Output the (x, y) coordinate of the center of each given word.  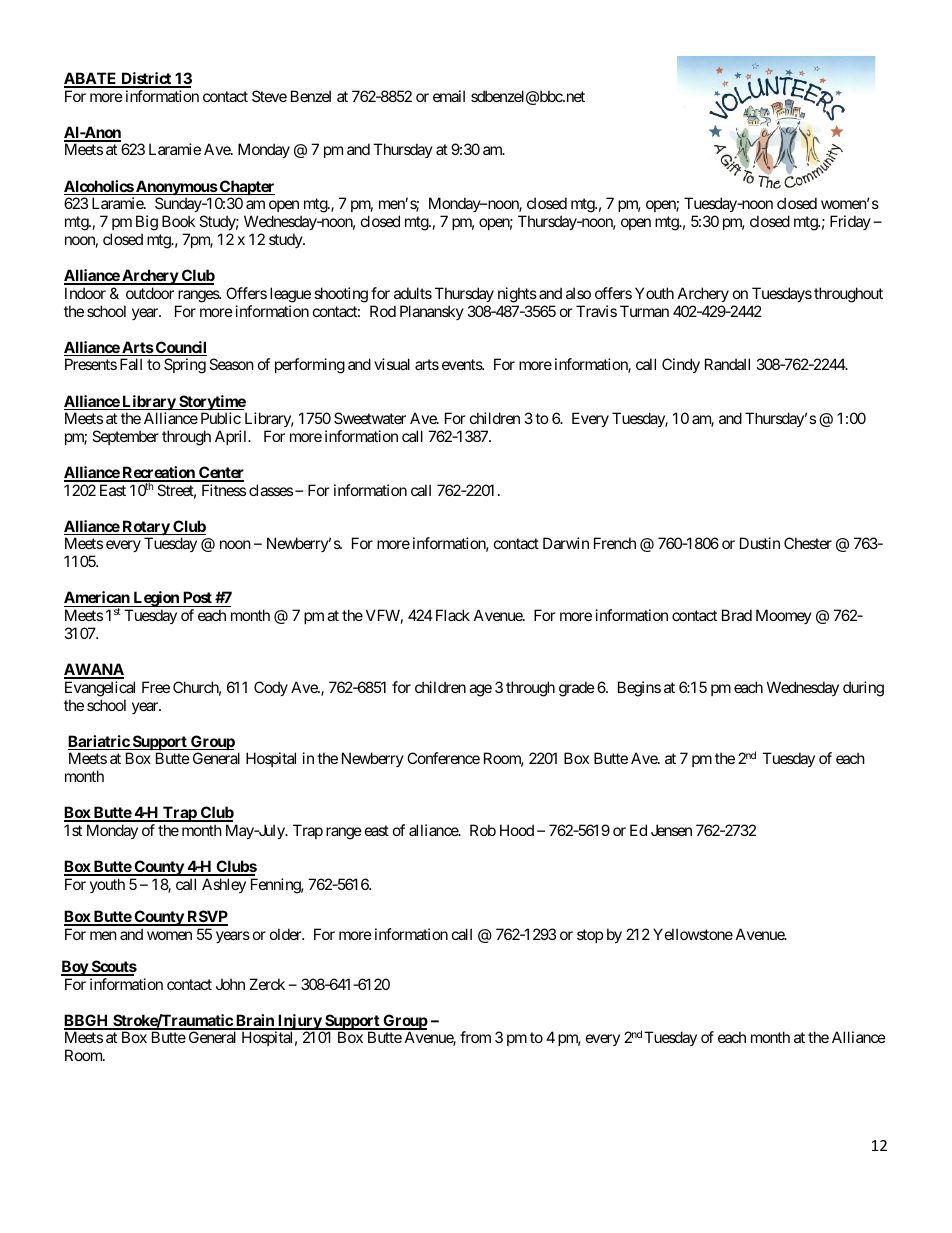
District (146, 79)
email (449, 96)
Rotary (145, 529)
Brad (737, 615)
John (230, 984)
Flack (453, 615)
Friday (850, 222)
